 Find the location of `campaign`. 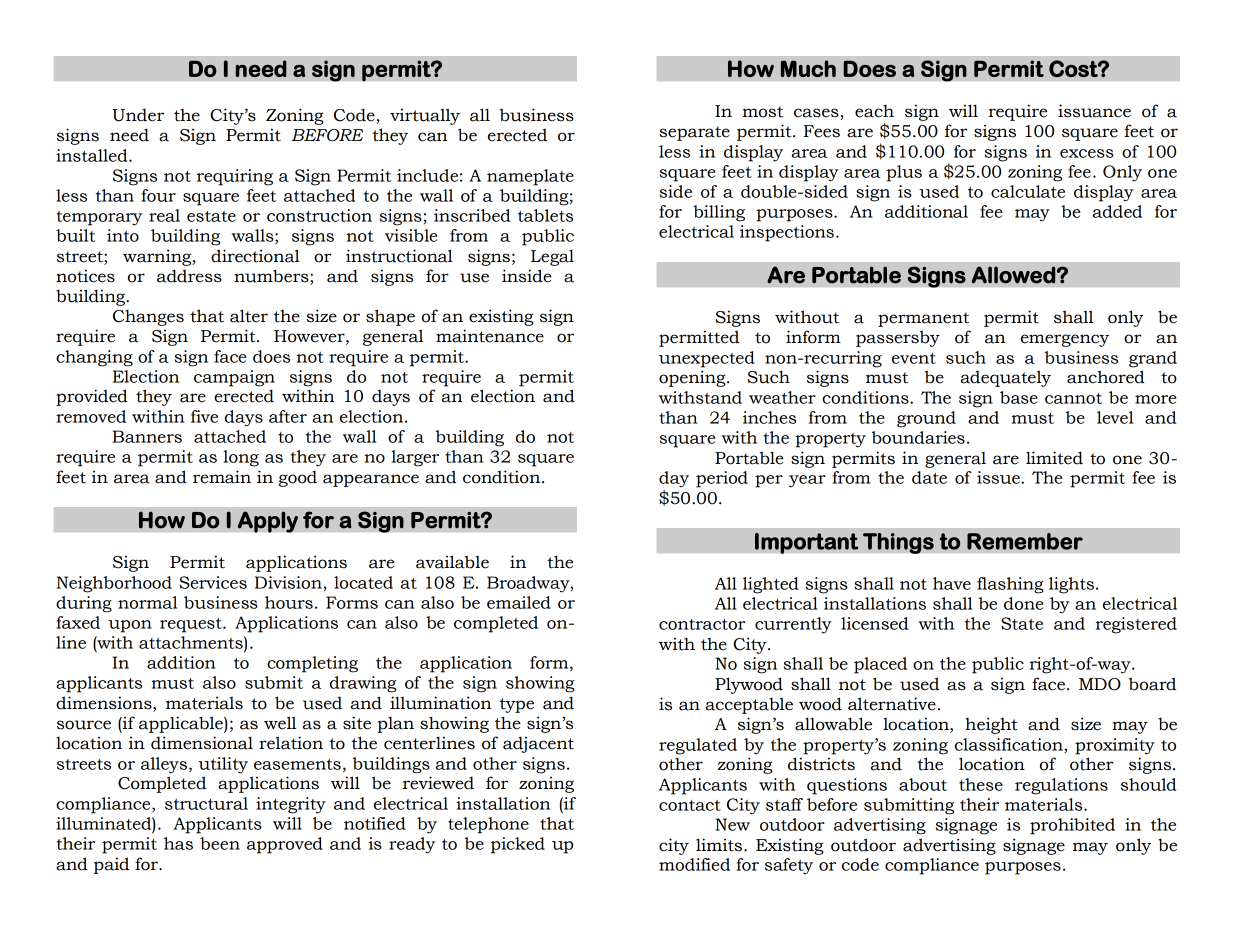

campaign is located at coordinates (234, 378).
